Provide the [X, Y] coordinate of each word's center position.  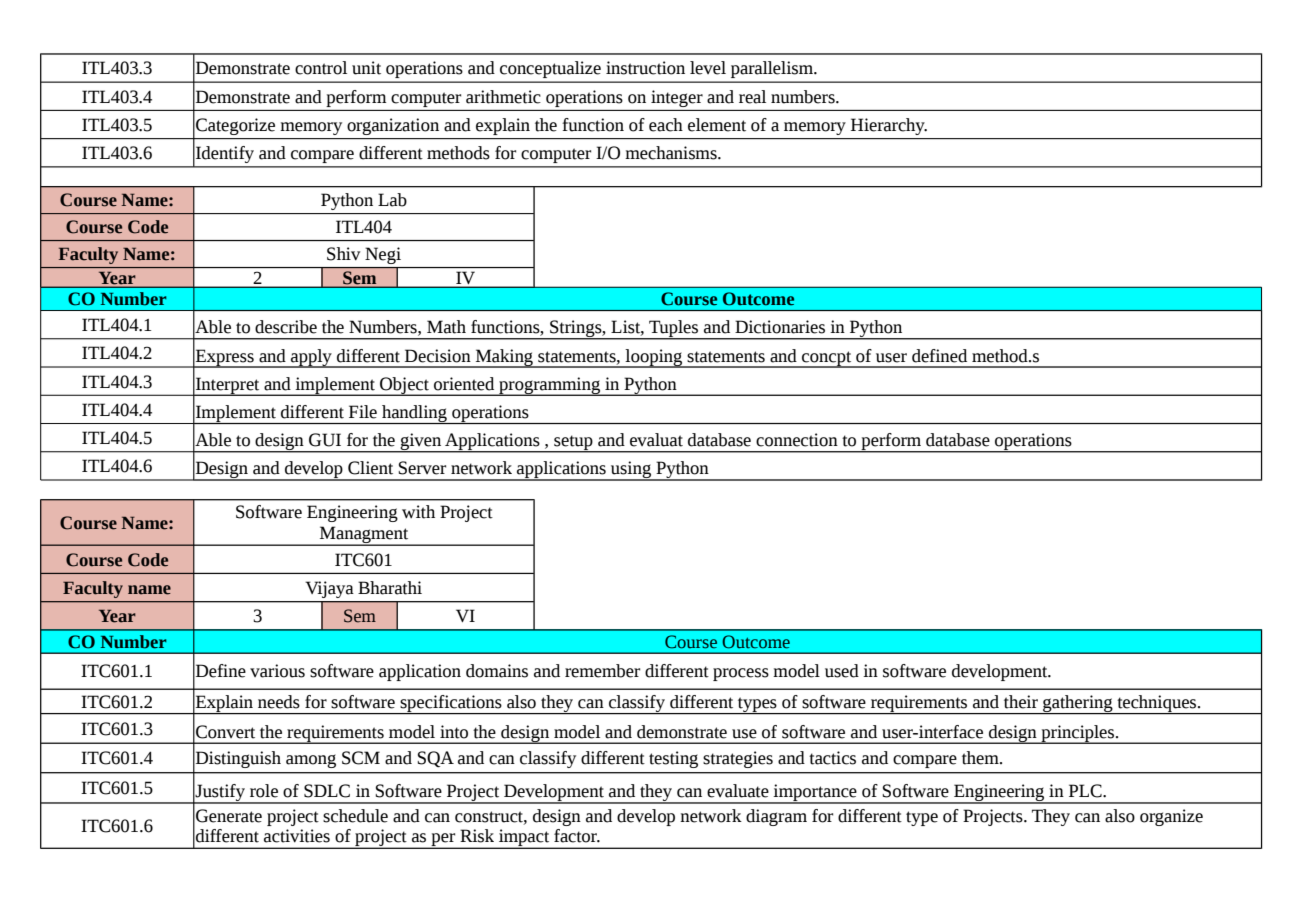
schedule [355, 816]
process [741, 674]
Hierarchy [889, 126]
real [752, 97]
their [1021, 702]
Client [370, 468]
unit [366, 68]
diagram [776, 817]
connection [797, 440]
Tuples [674, 330]
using [631, 471]
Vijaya [329, 589]
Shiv [343, 254]
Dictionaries [780, 327]
